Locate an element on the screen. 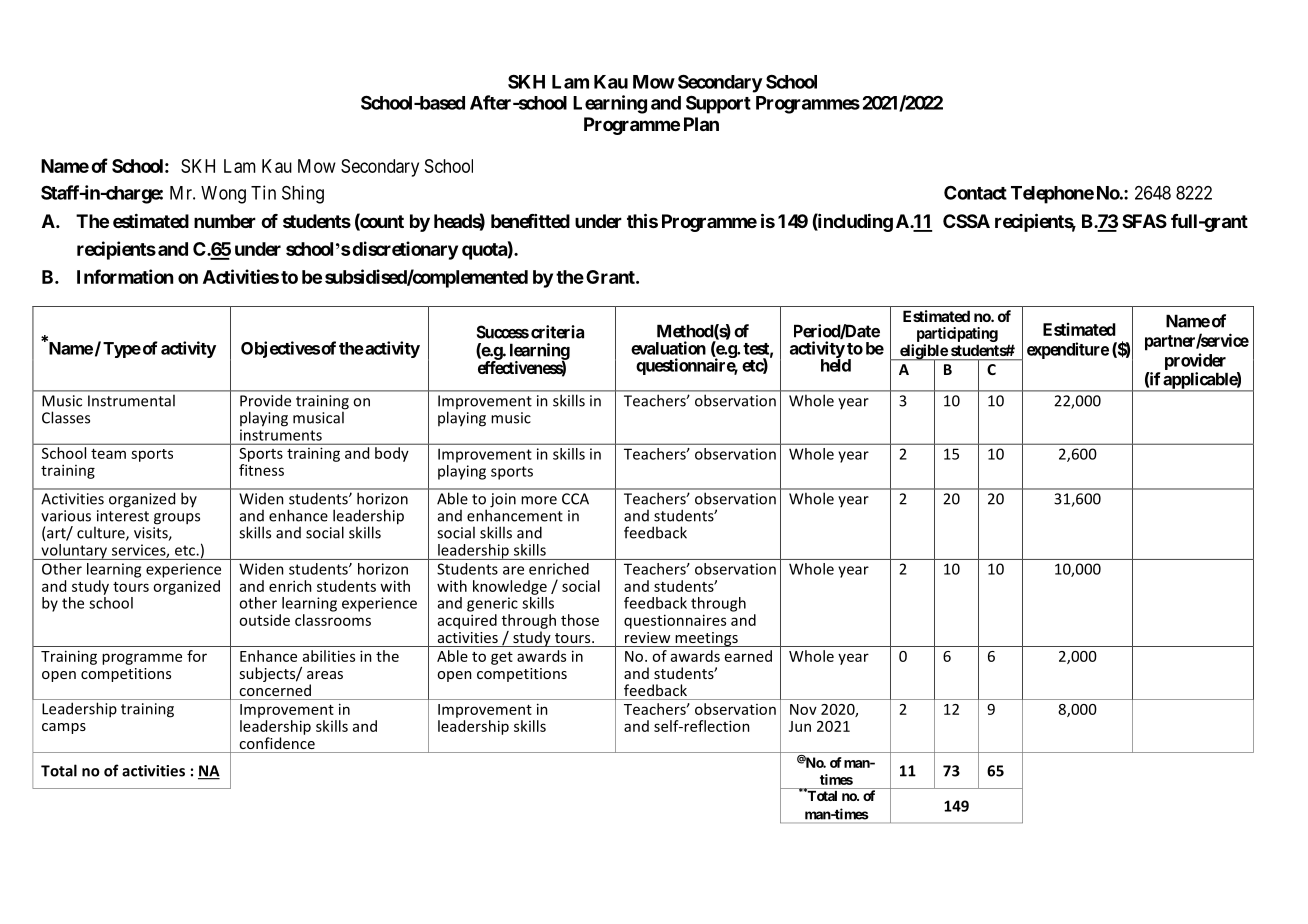  Instrumental is located at coordinates (131, 401).
